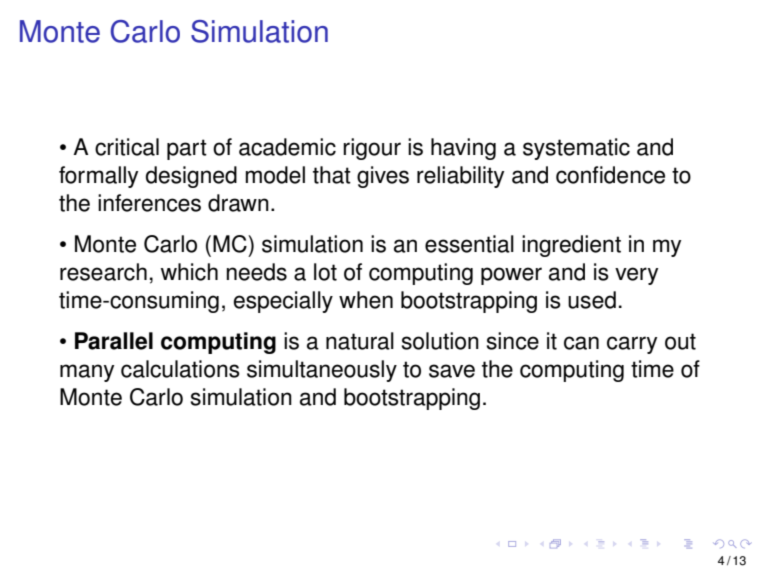 The height and width of the screenshot is (569, 759). I want to click on calculations, so click(180, 369).
